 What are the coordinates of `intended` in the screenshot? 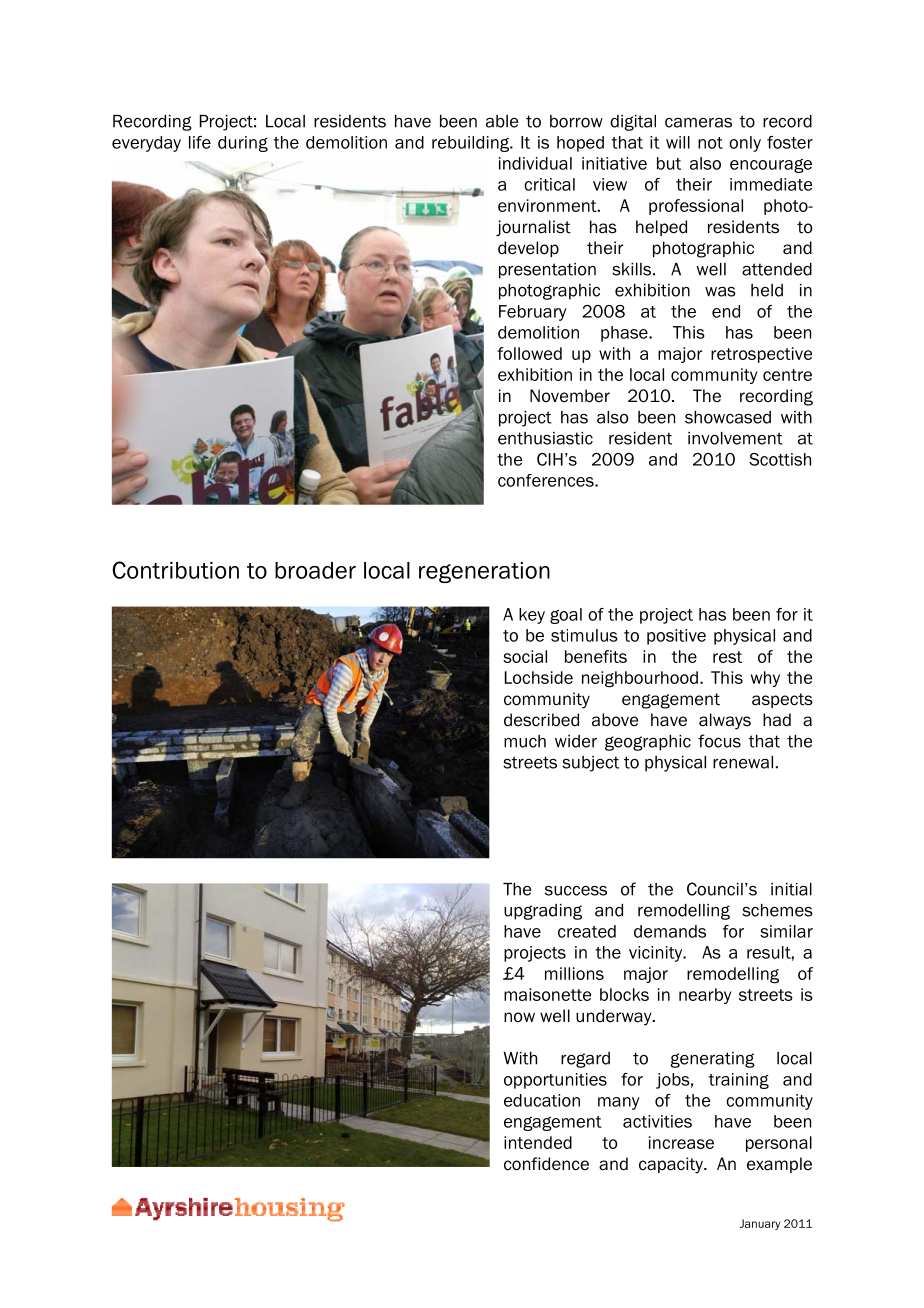 It's located at (538, 1142).
